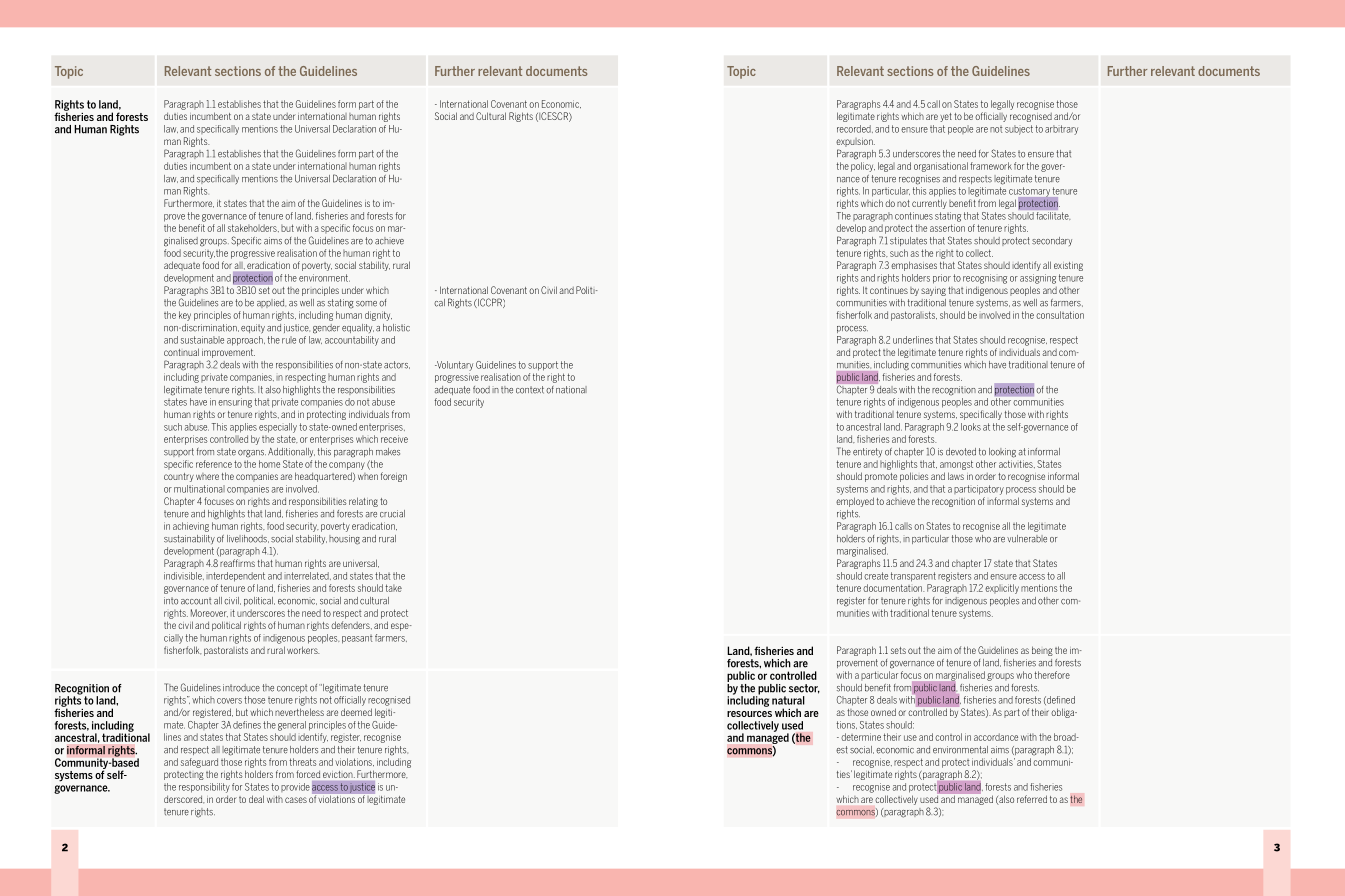 This image has height=896, width=1345. Describe the element at coordinates (956, 465) in the image. I see `amongst` at that location.
